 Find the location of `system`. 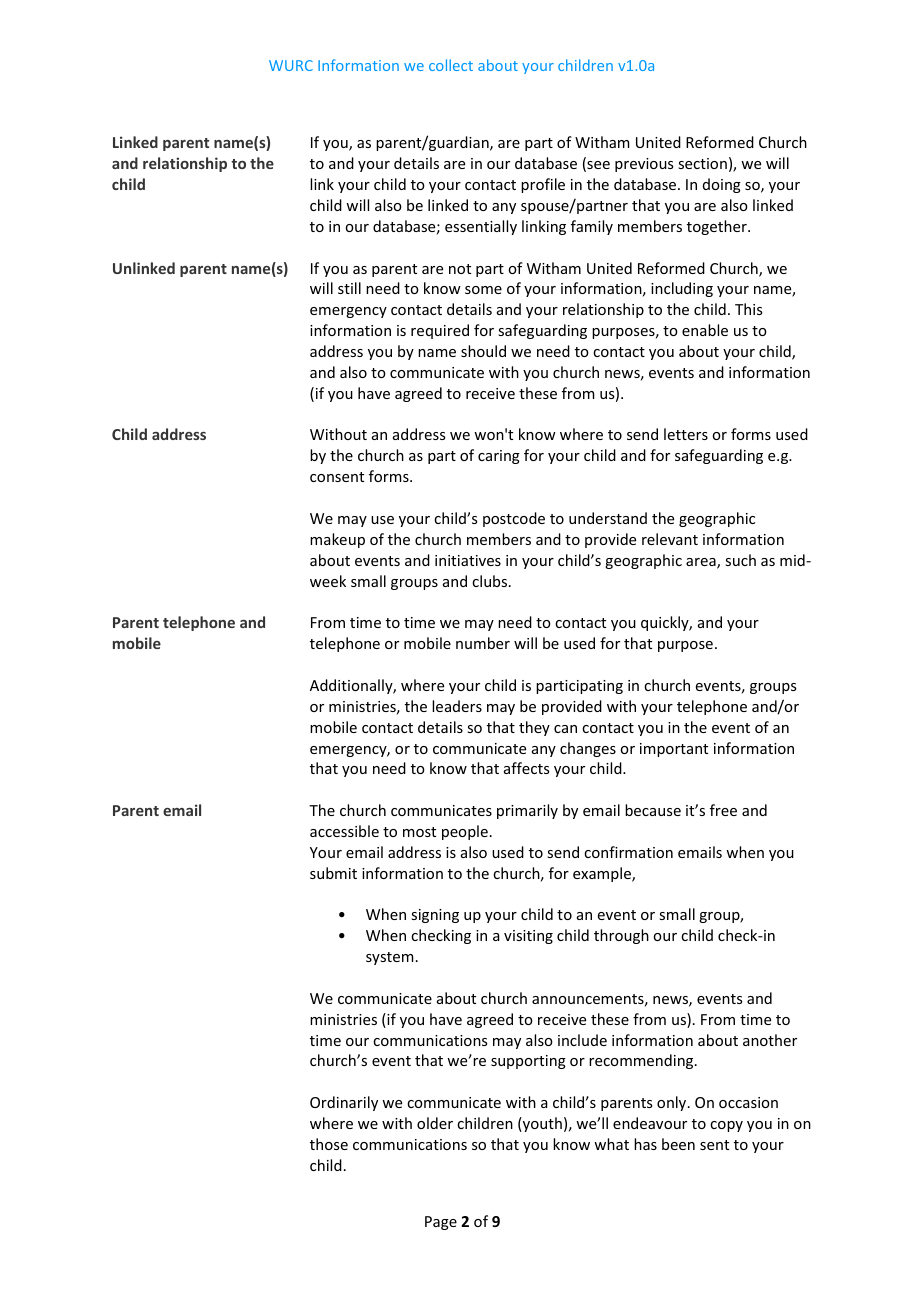

system is located at coordinates (390, 958).
